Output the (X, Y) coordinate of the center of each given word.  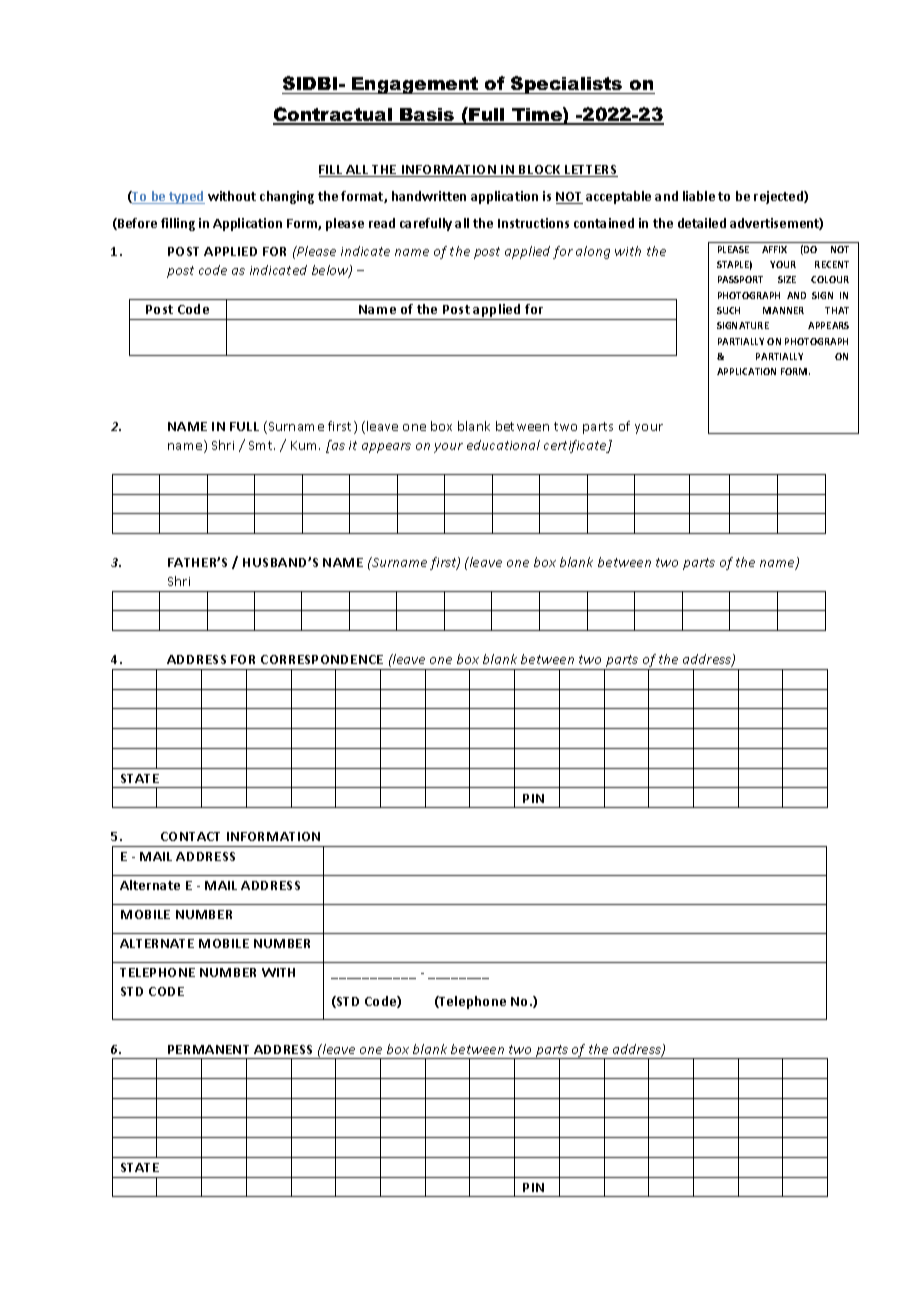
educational (503, 445)
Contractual (334, 115)
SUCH (728, 310)
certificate (576, 446)
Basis (427, 116)
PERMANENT (208, 1049)
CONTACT (190, 836)
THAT (837, 310)
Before (136, 224)
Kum (305, 445)
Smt (262, 445)
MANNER (783, 310)
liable (699, 196)
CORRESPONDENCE (322, 659)
